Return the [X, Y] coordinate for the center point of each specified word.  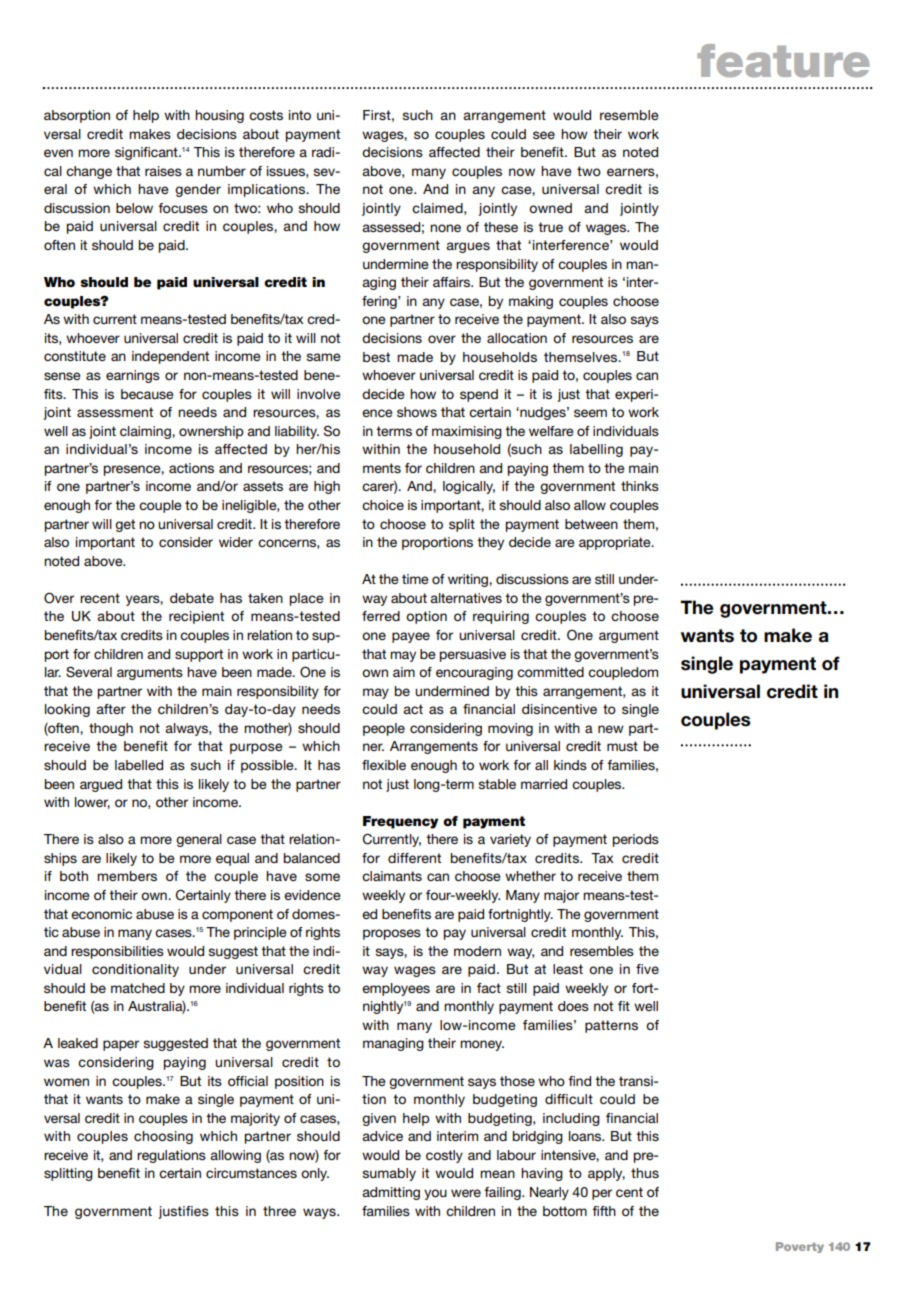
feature [783, 60]
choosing [163, 1137]
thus [645, 1173]
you [435, 1194]
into [300, 115]
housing [219, 116]
